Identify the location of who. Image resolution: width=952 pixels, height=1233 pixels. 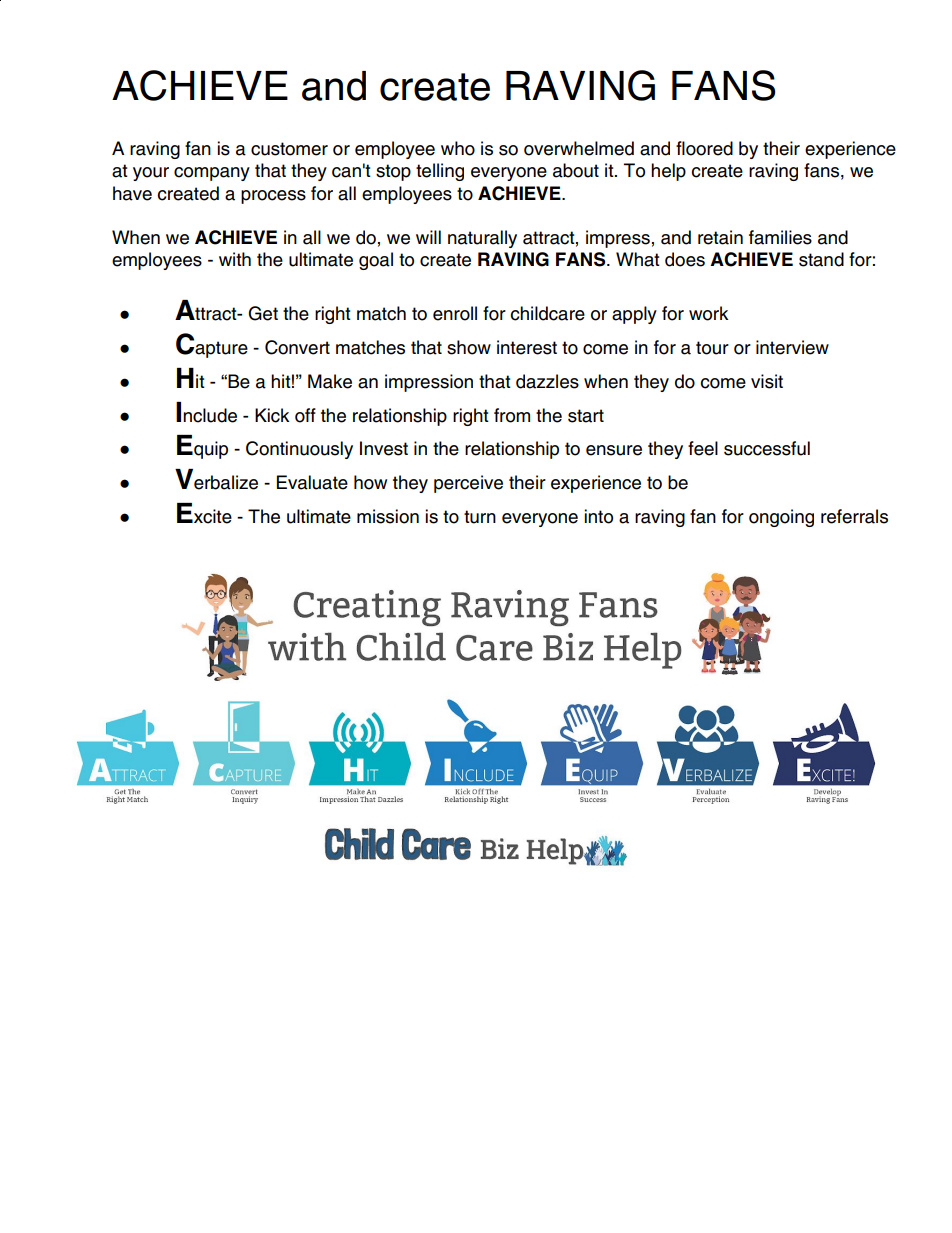
(458, 148).
